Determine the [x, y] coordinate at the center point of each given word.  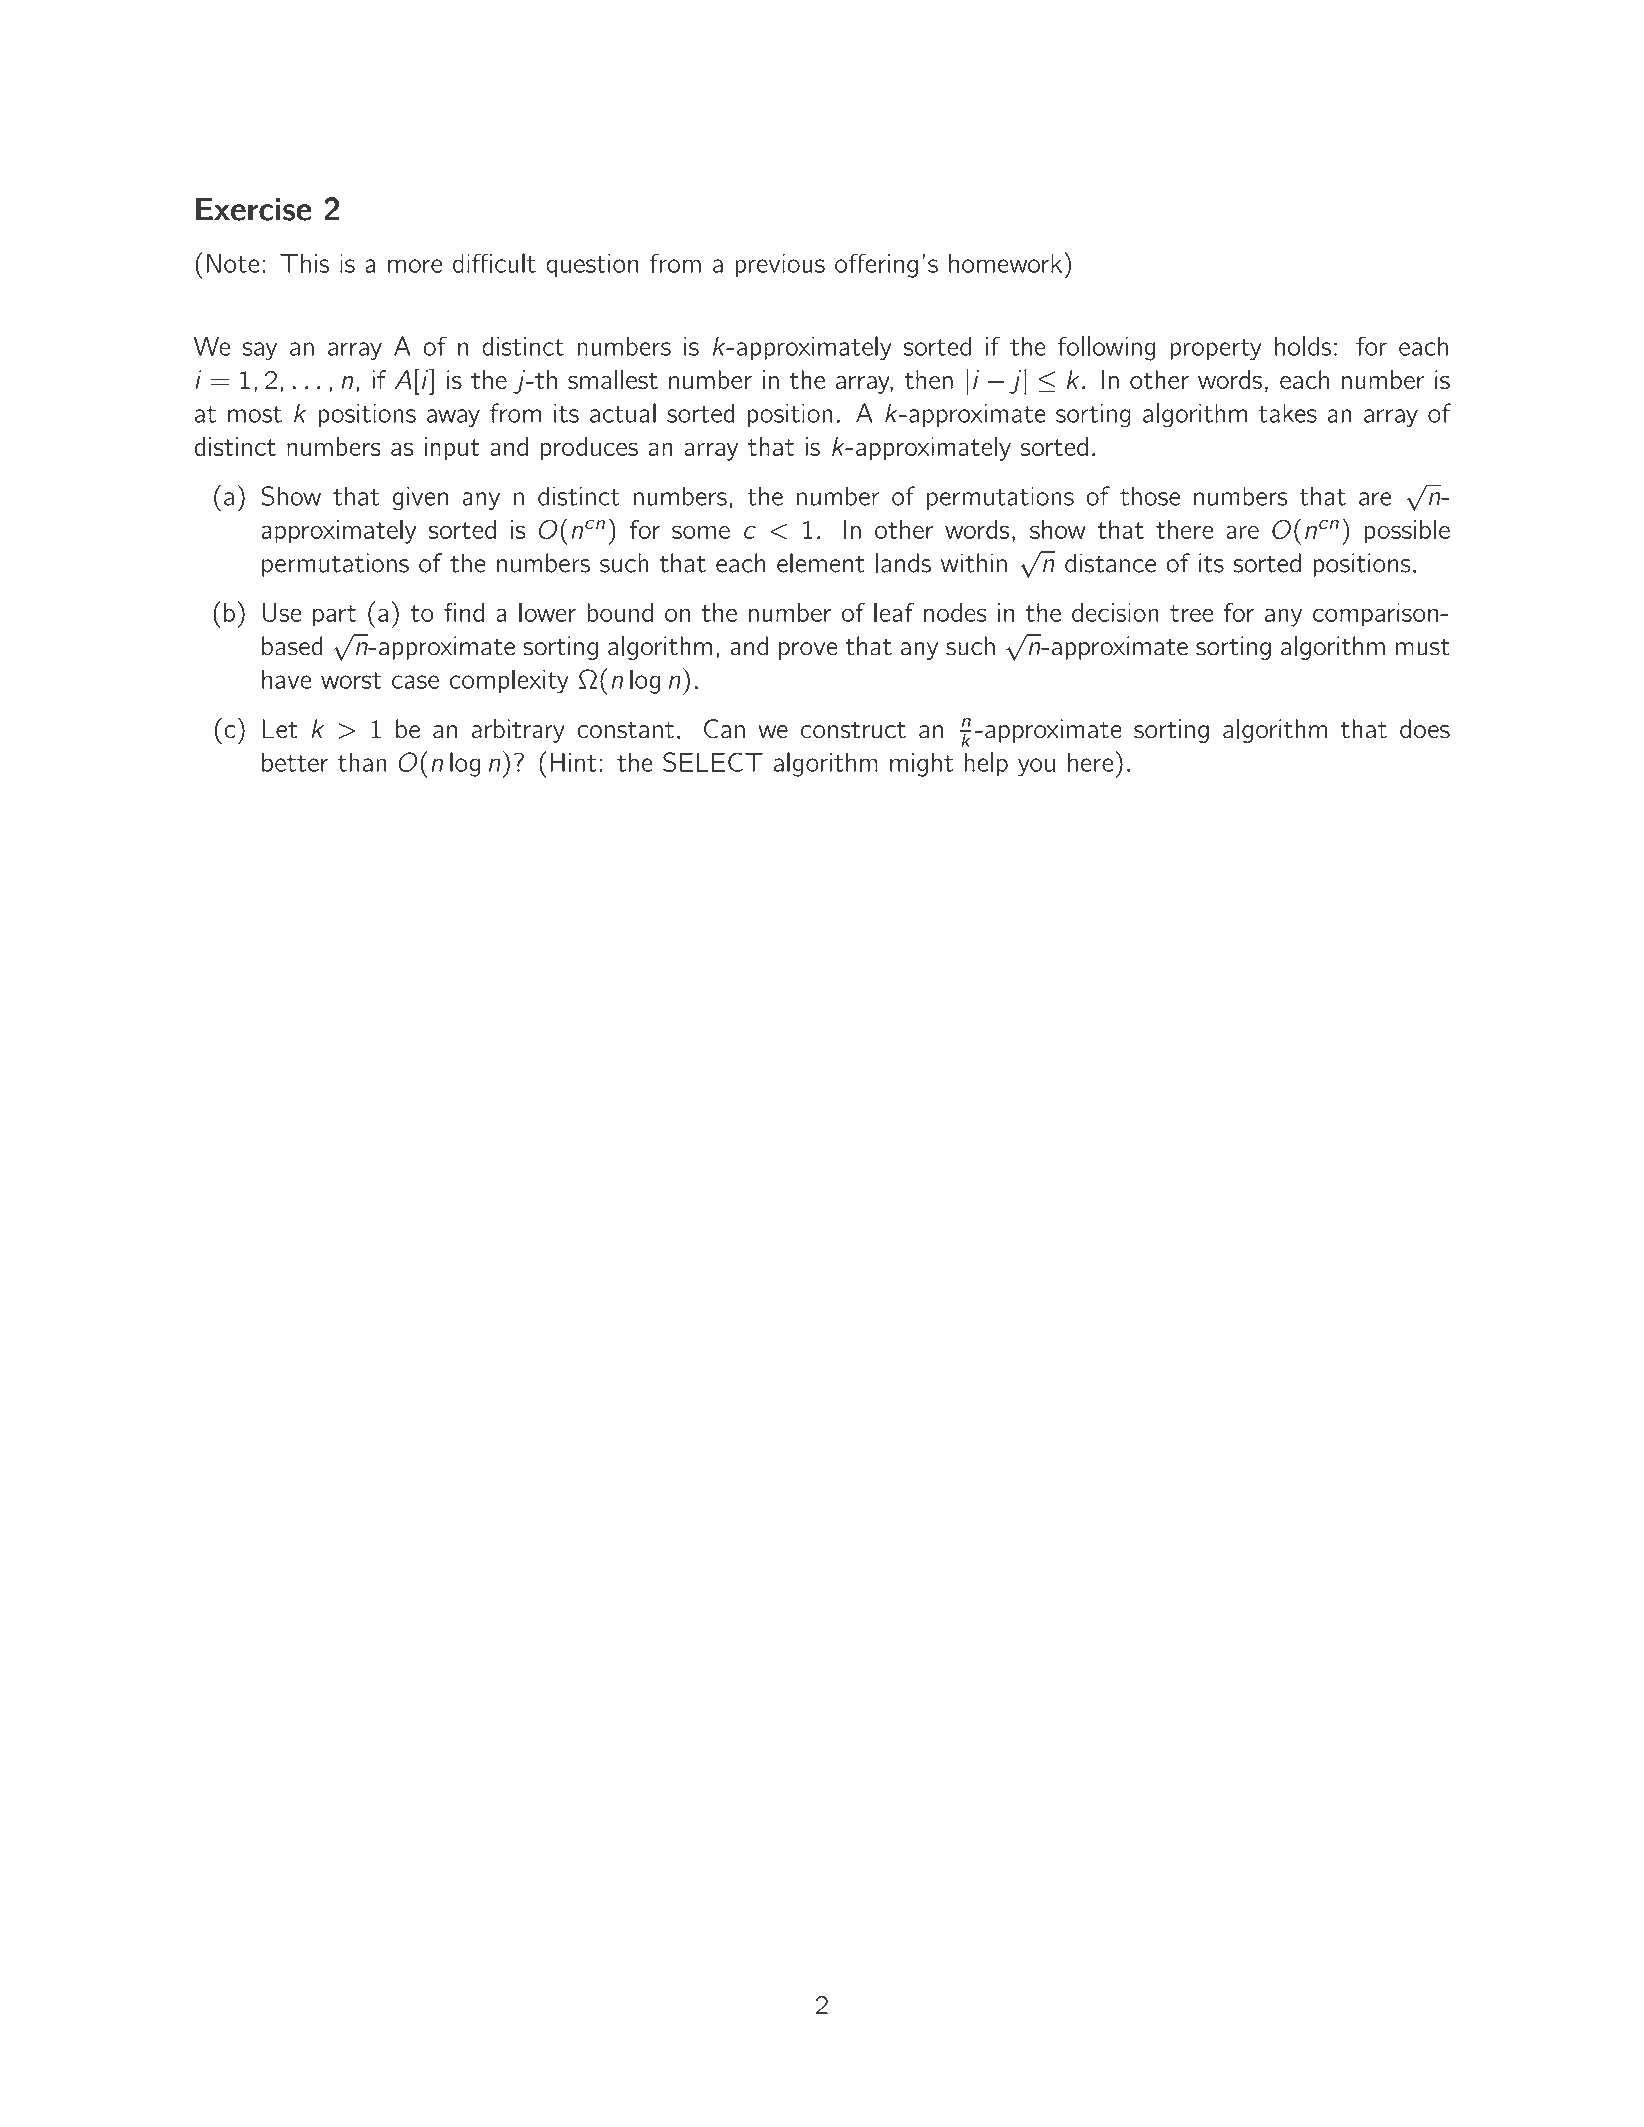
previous [780, 265]
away [453, 418]
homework [1005, 263]
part [334, 615]
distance [1110, 563]
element [821, 563]
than [362, 762]
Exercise [254, 209]
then [929, 379]
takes [1287, 413]
